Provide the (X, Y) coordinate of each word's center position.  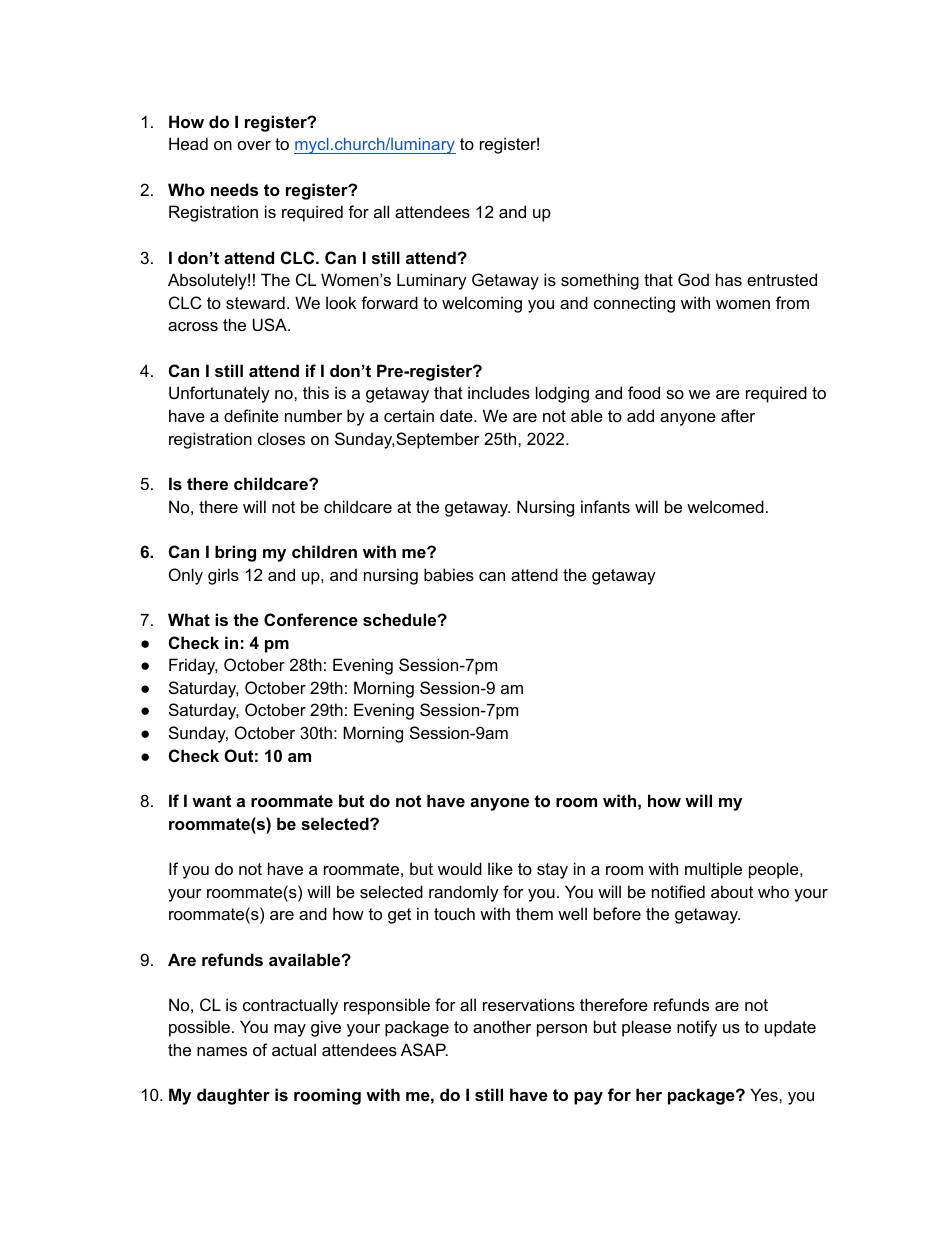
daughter (233, 1096)
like (500, 868)
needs (234, 189)
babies (449, 574)
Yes (765, 1094)
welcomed (725, 506)
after (738, 415)
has (729, 279)
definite (251, 415)
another (502, 1026)
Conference (311, 619)
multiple (713, 870)
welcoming (482, 304)
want (211, 801)
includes (499, 392)
